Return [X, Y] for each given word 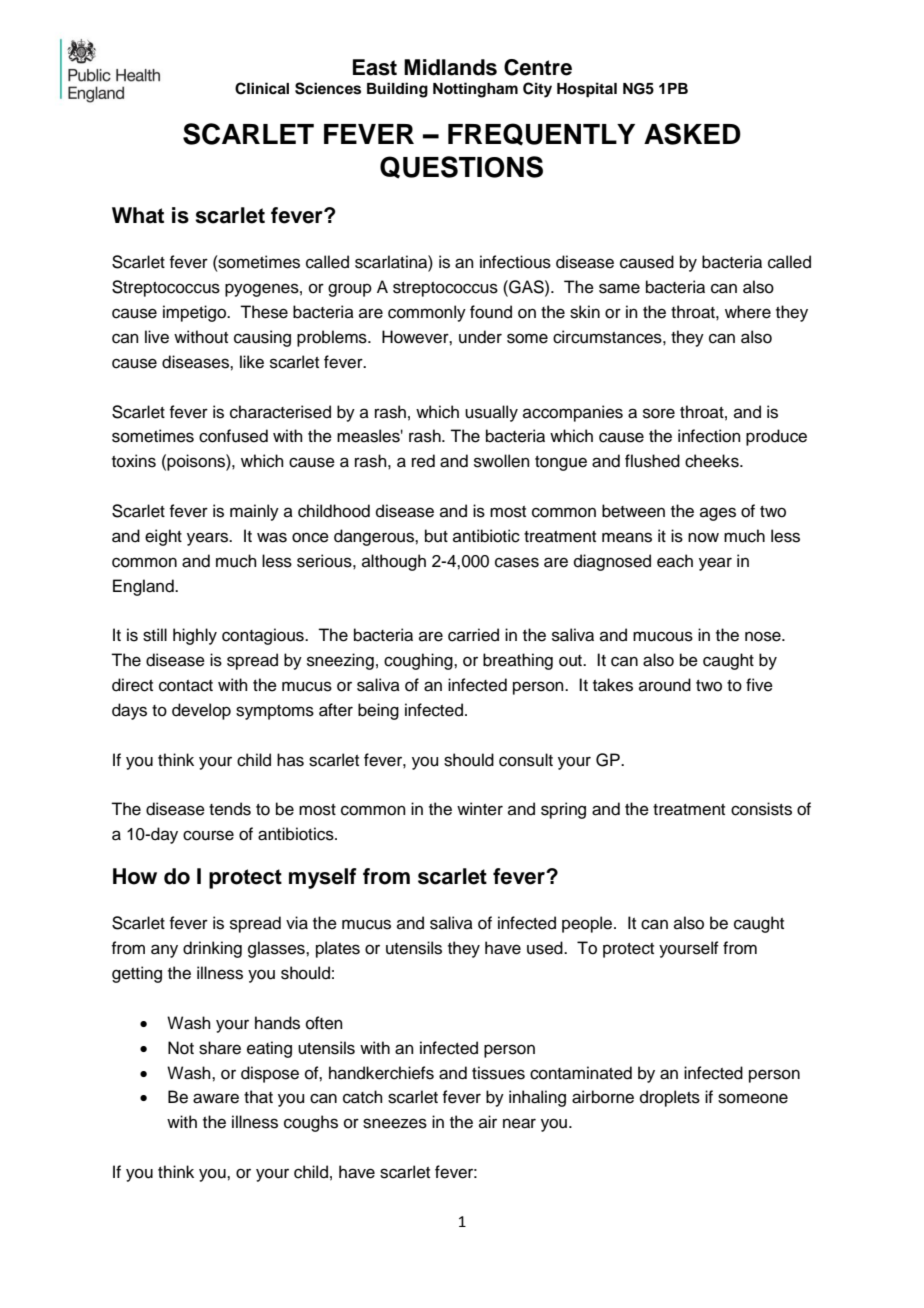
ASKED [692, 134]
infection [709, 436]
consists [761, 809]
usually [491, 413]
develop [201, 711]
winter [480, 809]
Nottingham [475, 90]
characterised [280, 412]
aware [216, 1098]
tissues [498, 1073]
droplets [670, 1098]
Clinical [262, 88]
